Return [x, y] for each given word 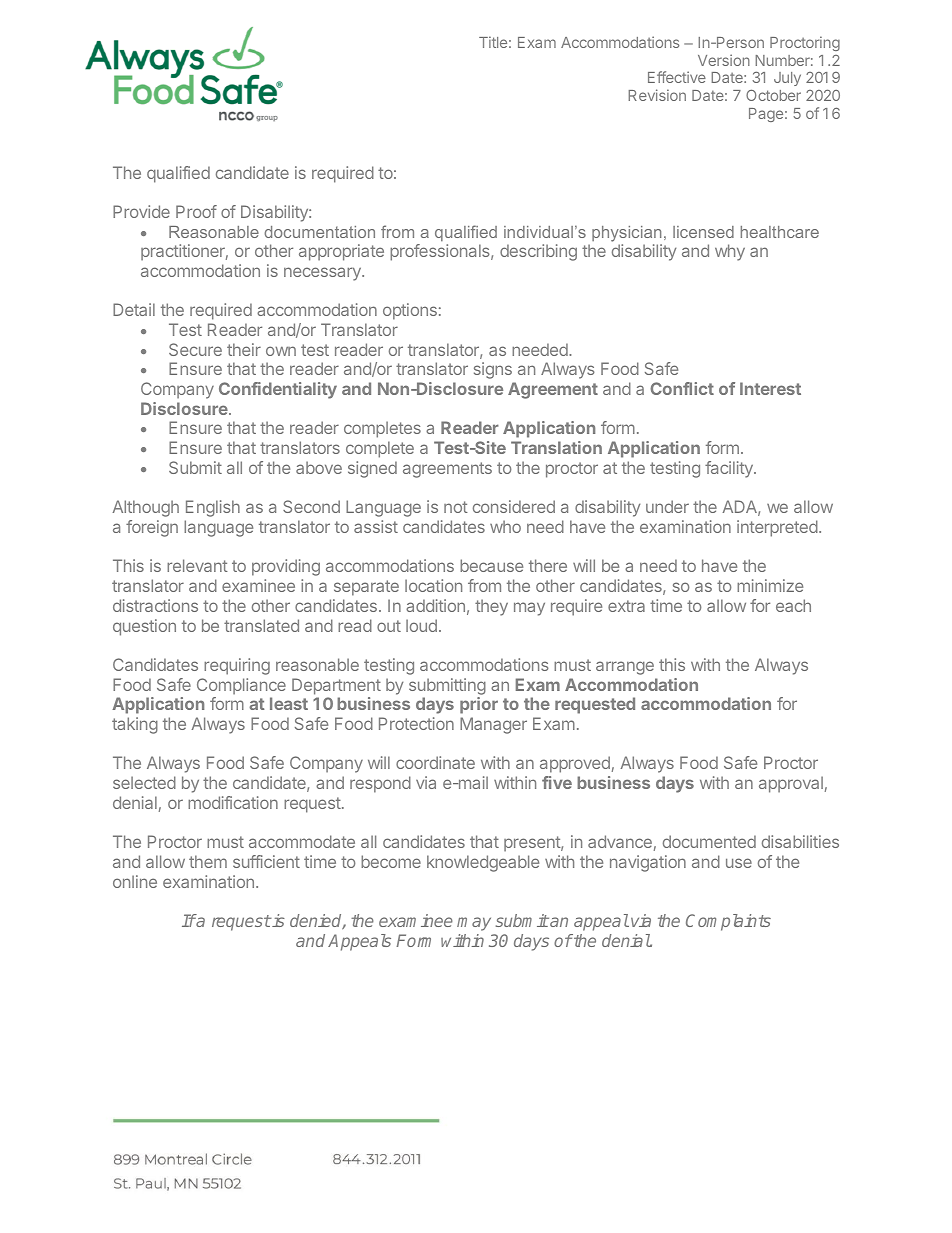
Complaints [728, 922]
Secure [195, 349]
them [208, 861]
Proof [196, 211]
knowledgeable [483, 863]
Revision [657, 95]
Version [724, 60]
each [793, 605]
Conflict [682, 388]
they [491, 607]
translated [261, 625]
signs [493, 370]
